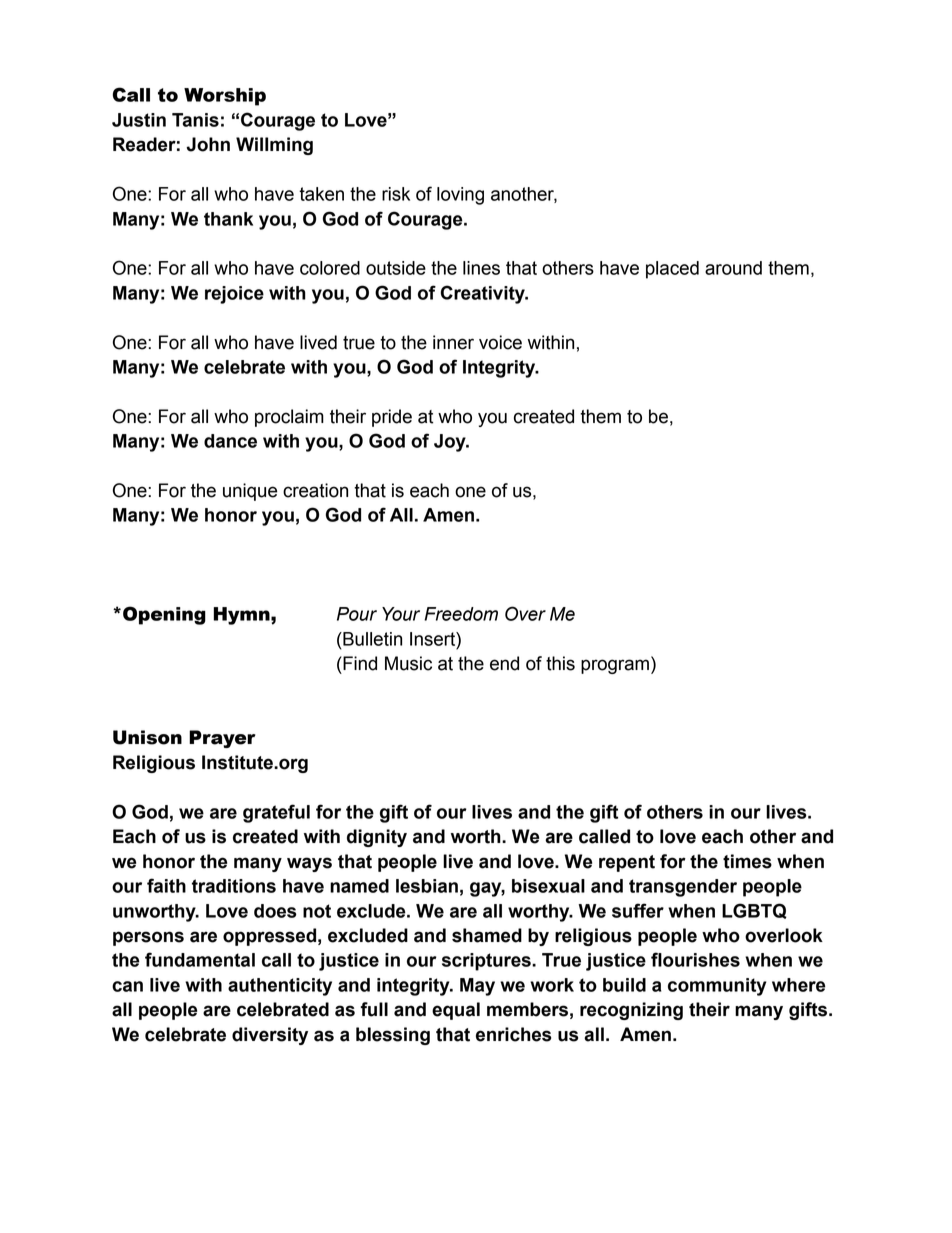 The height and width of the document is (1233, 952). What do you see at coordinates (195, 120) in the document?
I see `Tanis` at bounding box center [195, 120].
